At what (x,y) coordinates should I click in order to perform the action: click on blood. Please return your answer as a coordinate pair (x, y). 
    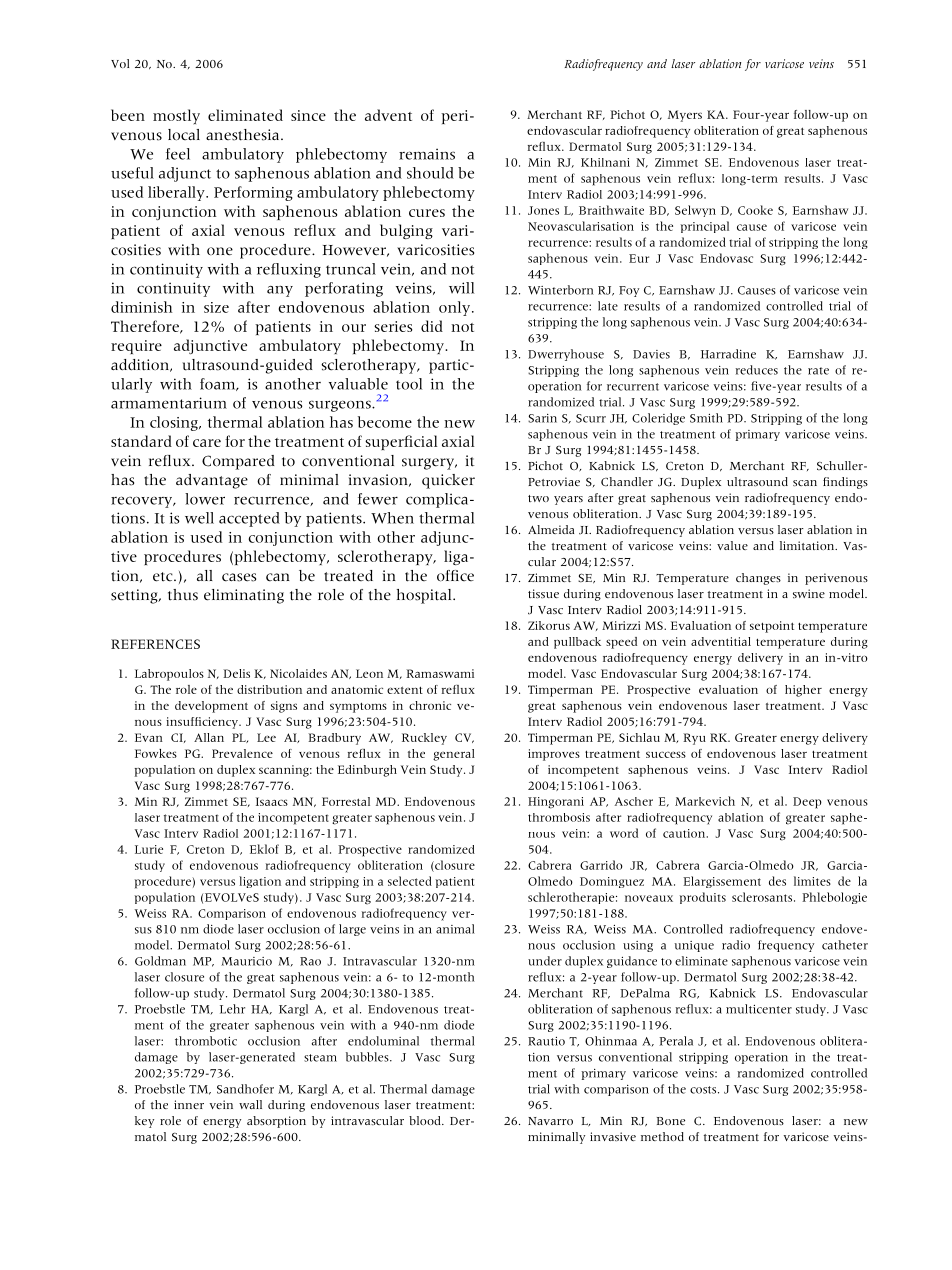
    Looking at the image, I should click on (426, 1120).
